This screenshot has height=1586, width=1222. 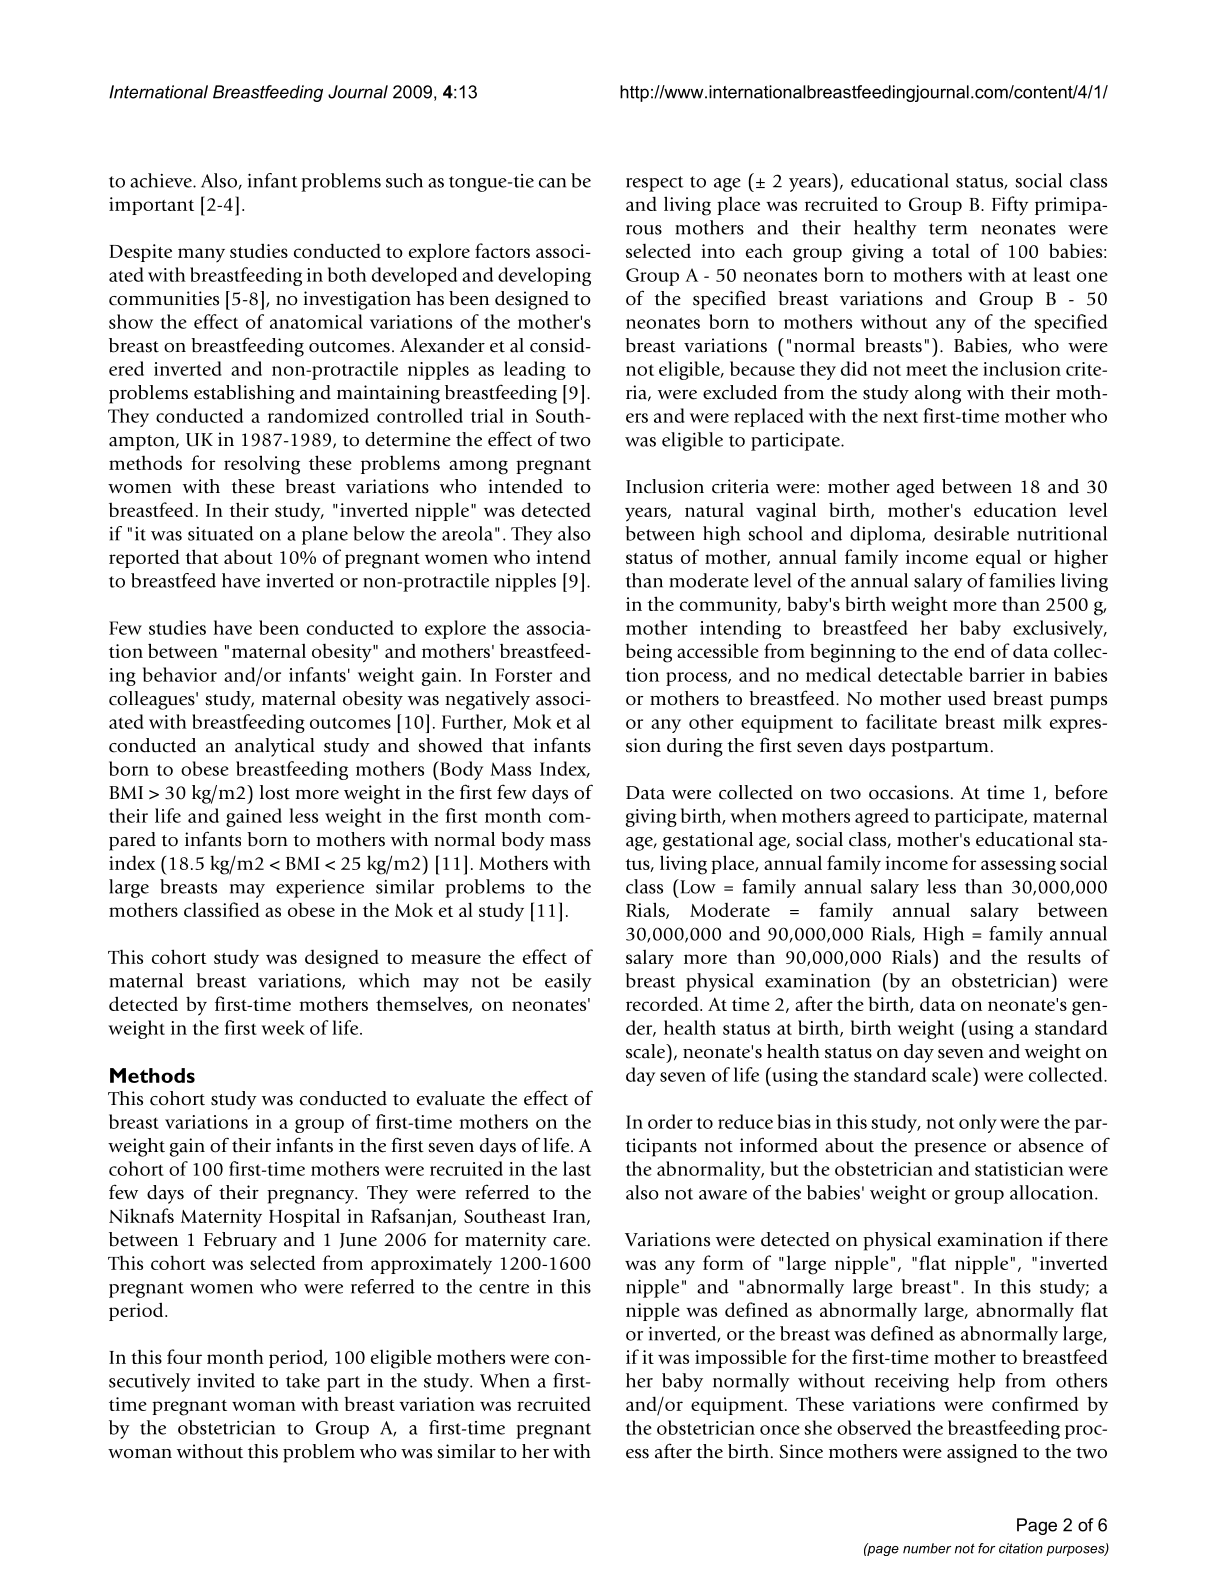 What do you see at coordinates (568, 982) in the screenshot?
I see `easily` at bounding box center [568, 982].
